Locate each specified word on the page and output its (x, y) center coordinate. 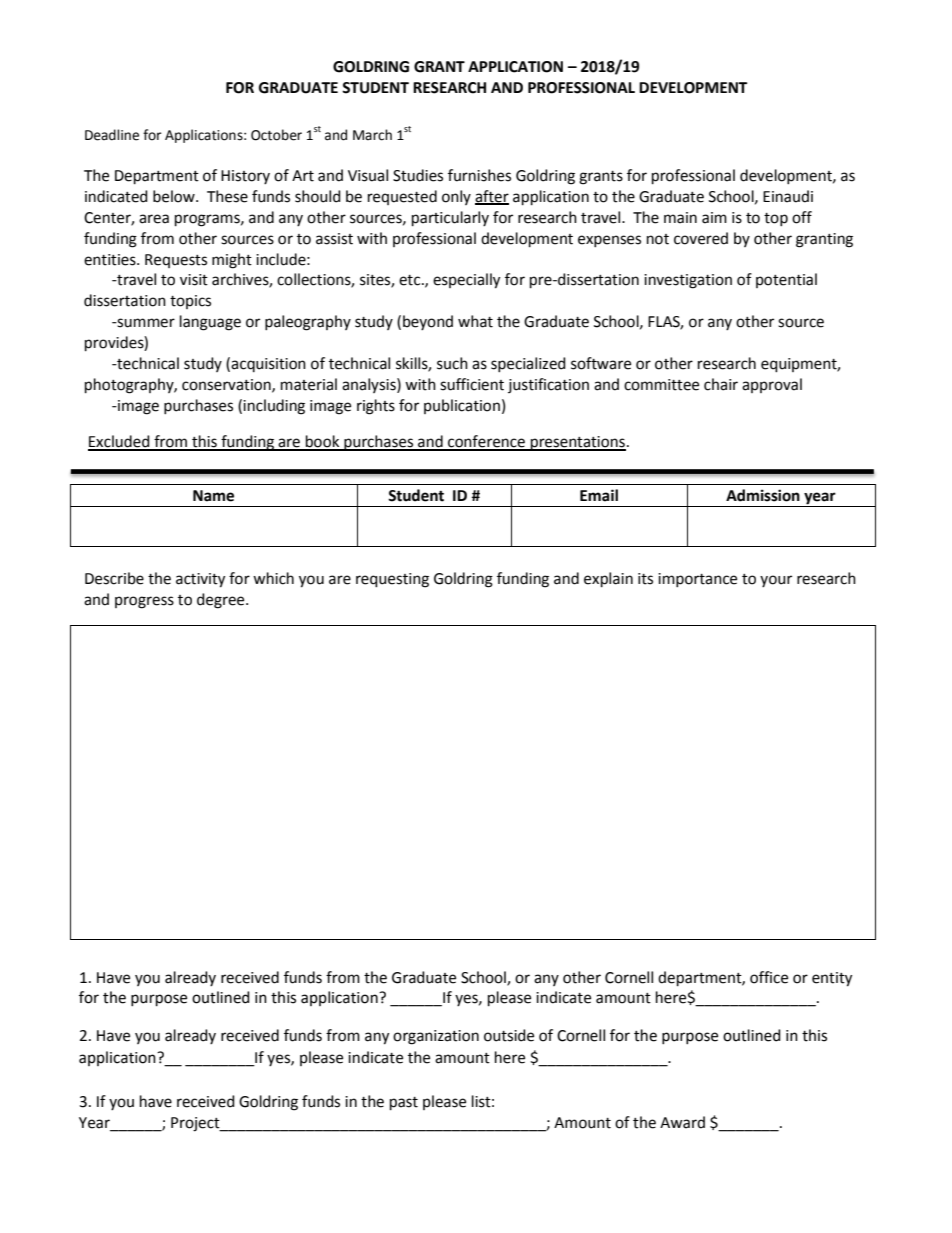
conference (486, 442)
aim (714, 218)
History (245, 177)
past (404, 1104)
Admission (763, 495)
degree (222, 601)
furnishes (479, 175)
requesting (392, 580)
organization (436, 1037)
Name (213, 496)
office (769, 977)
